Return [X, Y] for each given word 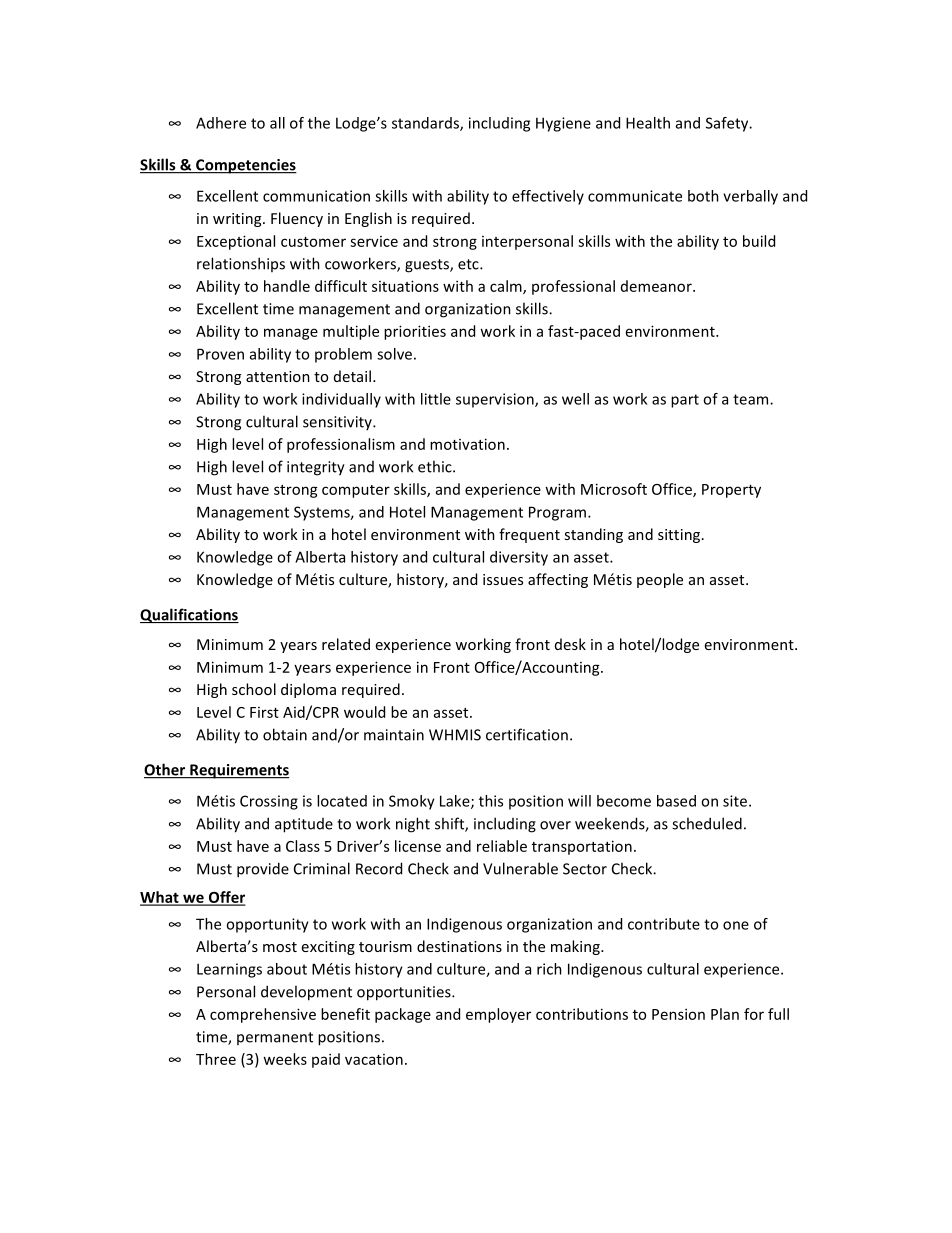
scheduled [707, 823]
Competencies [245, 166]
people [660, 580]
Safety [728, 124]
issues [503, 579]
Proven [220, 354]
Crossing [269, 802]
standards [426, 124]
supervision [496, 400]
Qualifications [189, 615]
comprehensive [263, 1015]
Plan [725, 1014]
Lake [456, 802]
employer [498, 1015]
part [685, 401]
